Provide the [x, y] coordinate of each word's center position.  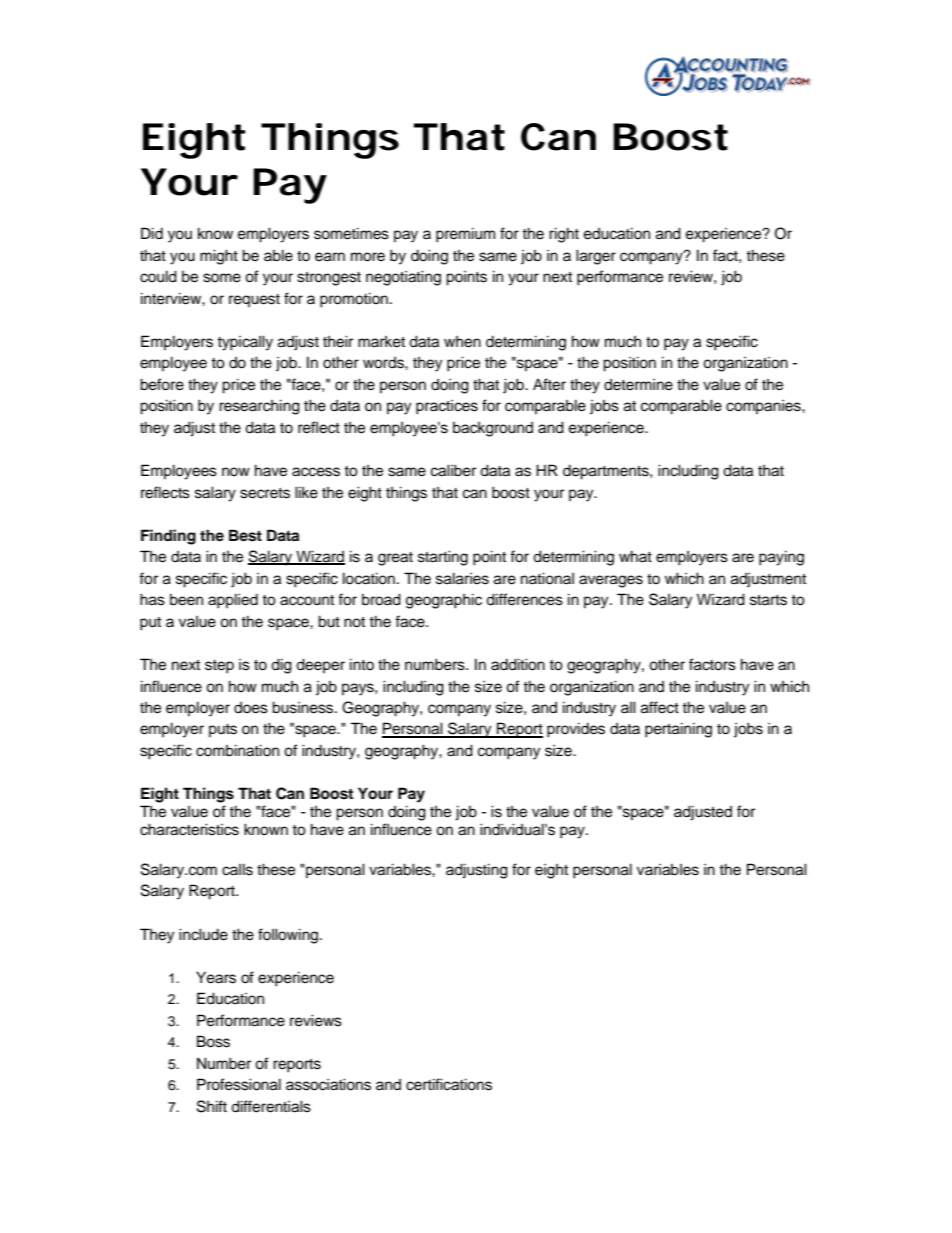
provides [576, 730]
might [219, 257]
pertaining [678, 730]
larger [596, 257]
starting [443, 558]
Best [245, 535]
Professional [239, 1084]
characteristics [189, 829]
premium [465, 235]
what [635, 556]
